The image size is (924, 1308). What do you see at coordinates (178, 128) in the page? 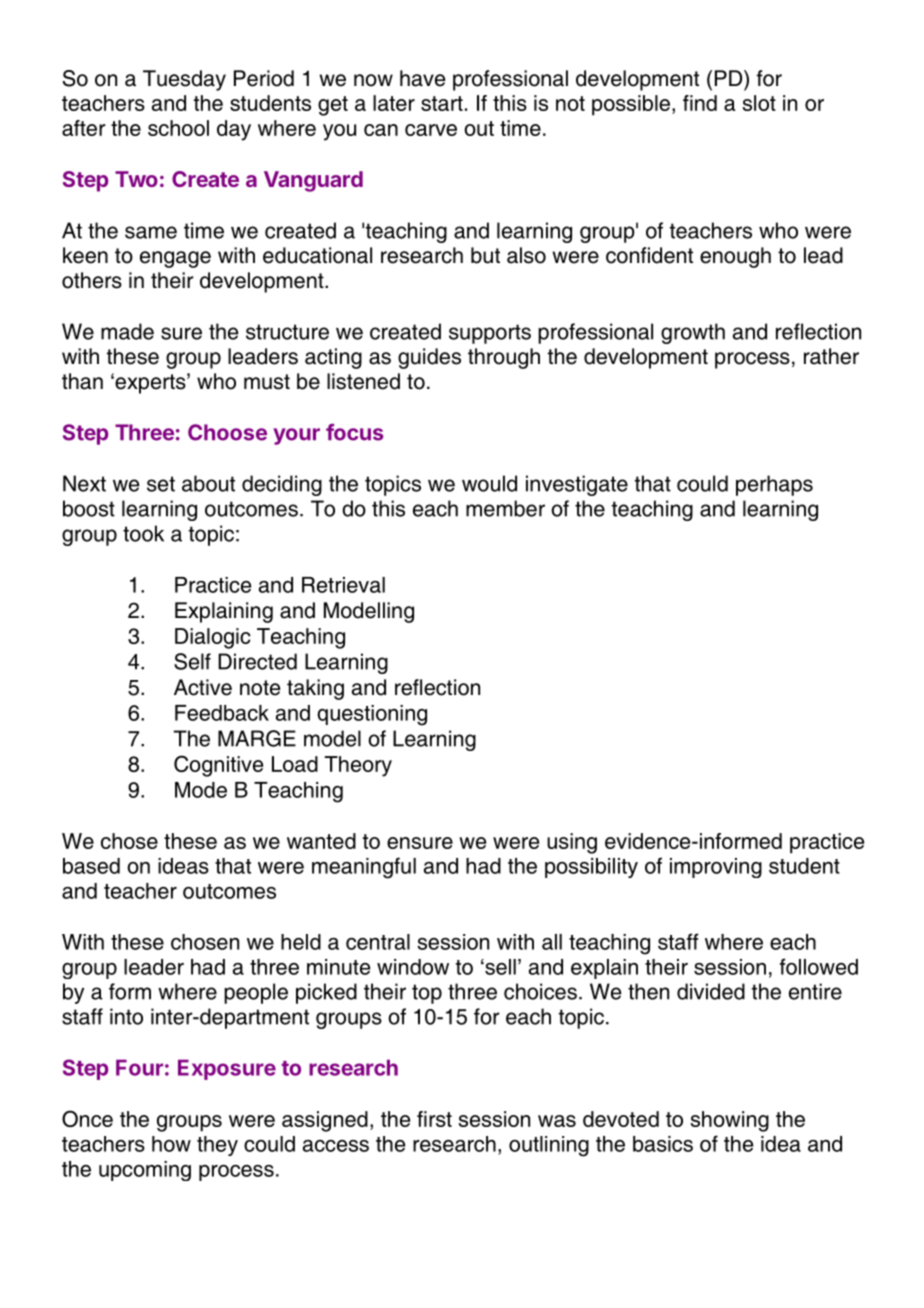
I see `school` at bounding box center [178, 128].
